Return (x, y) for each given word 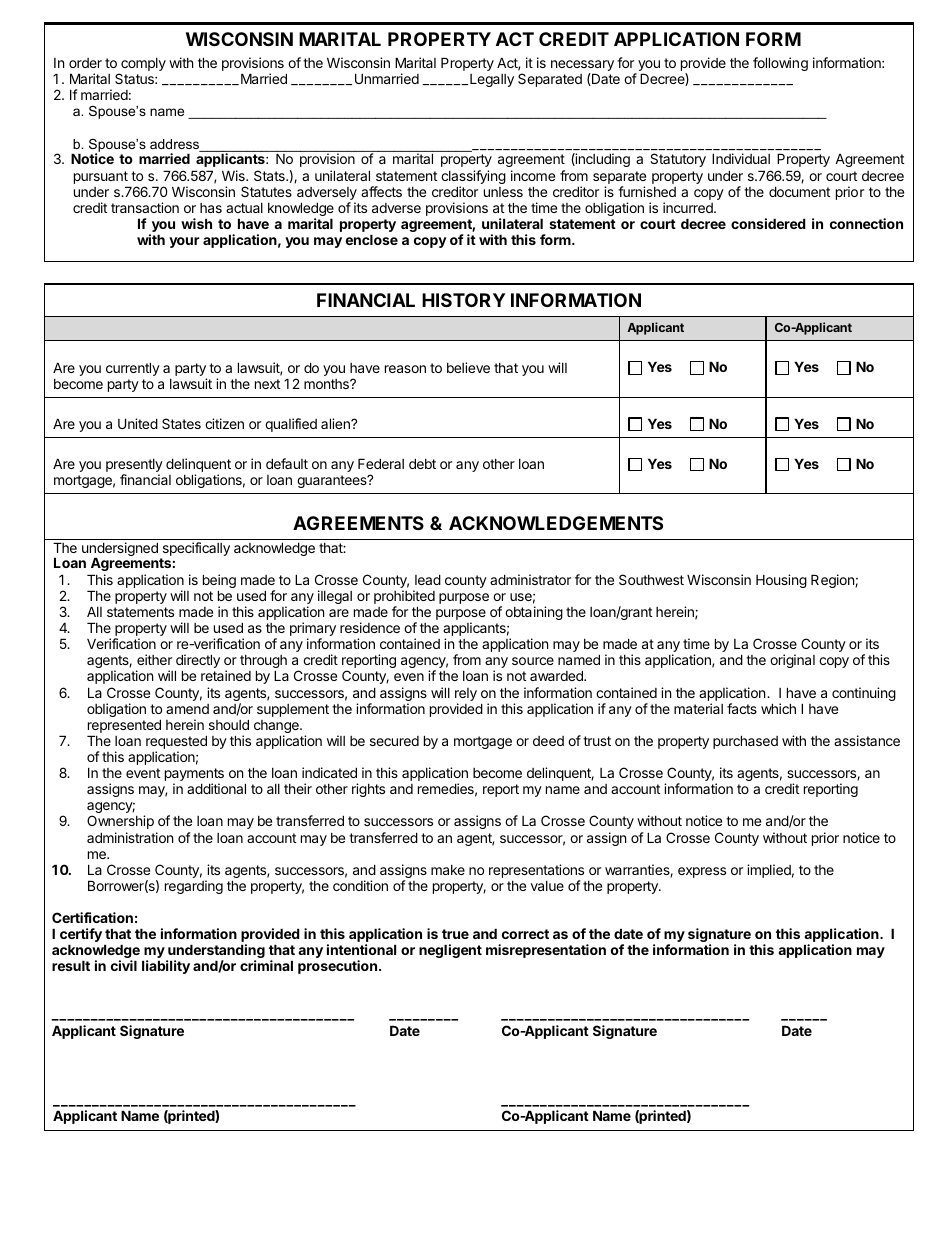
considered (768, 223)
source (533, 661)
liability (166, 967)
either (154, 659)
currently (133, 369)
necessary (582, 67)
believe (468, 367)
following (780, 64)
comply (142, 66)
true (455, 934)
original (792, 661)
